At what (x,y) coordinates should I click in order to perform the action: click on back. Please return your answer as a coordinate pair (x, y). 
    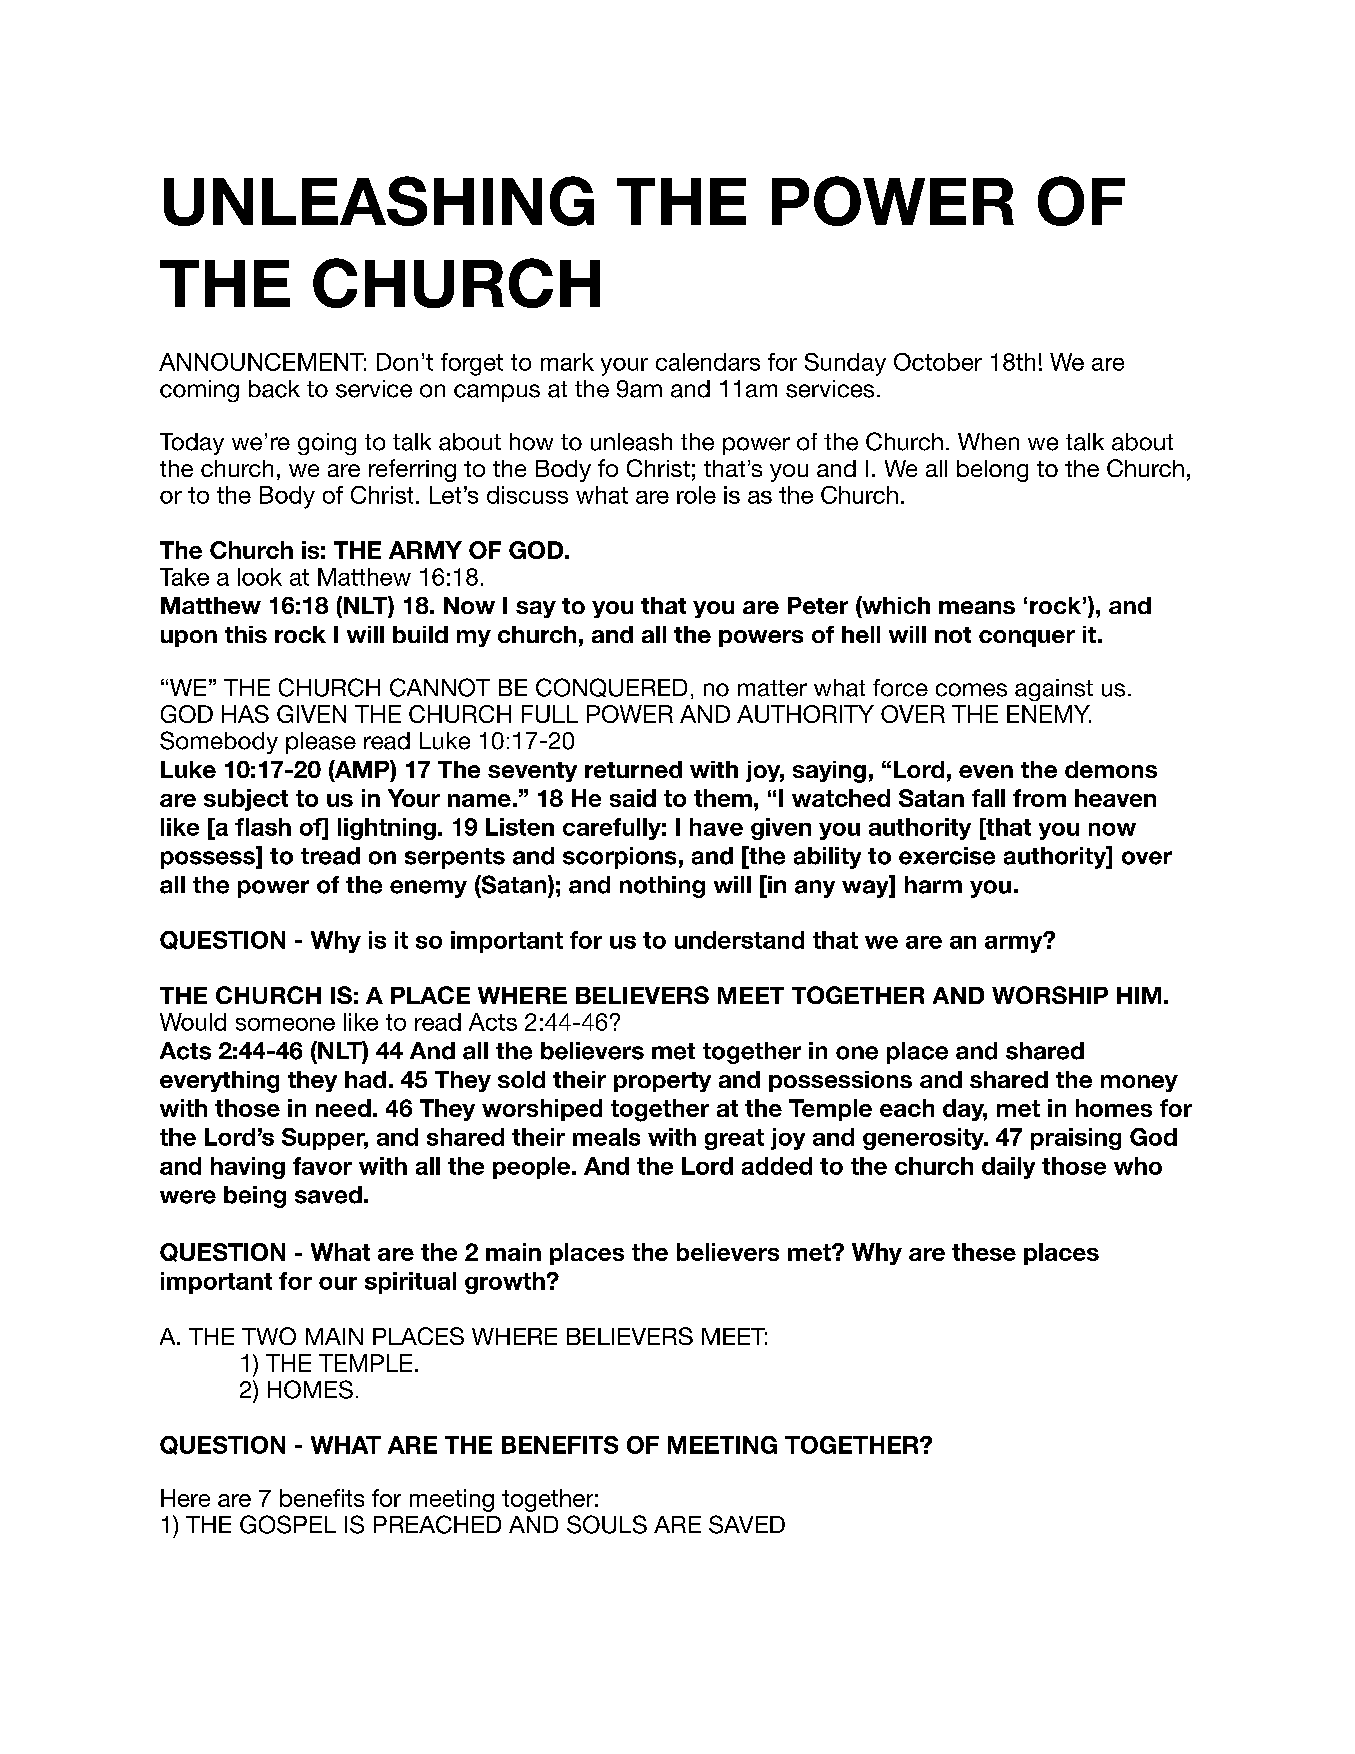
    Looking at the image, I should click on (274, 389).
